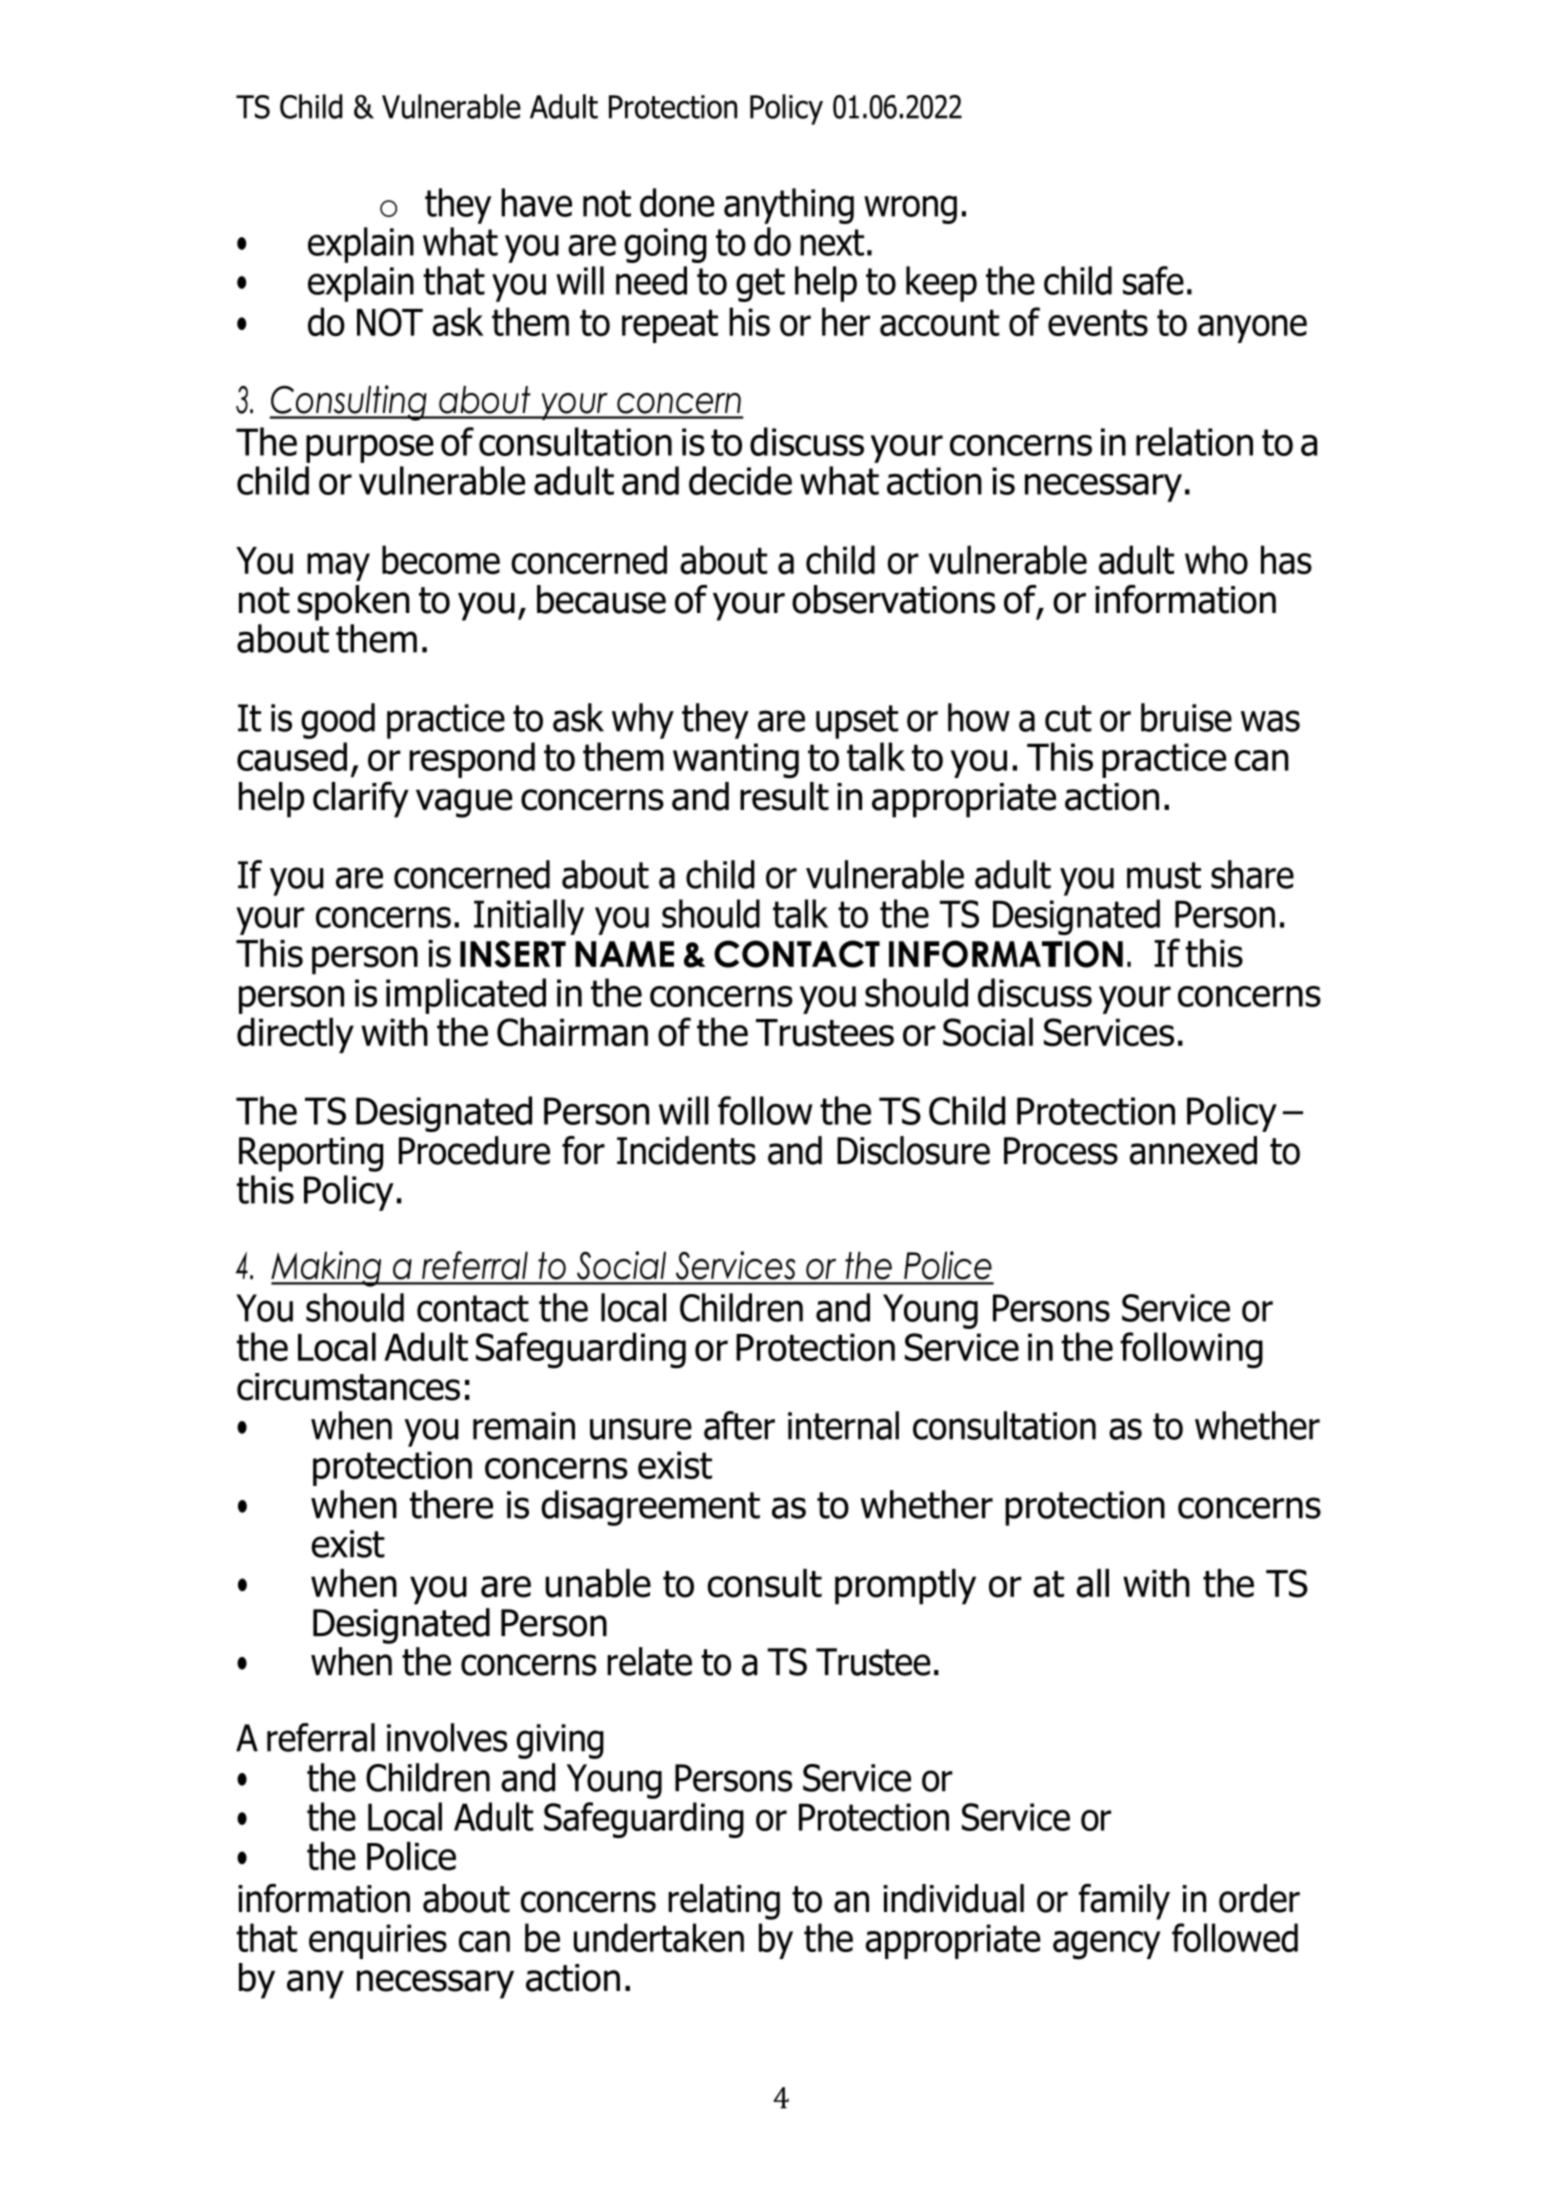  What do you see at coordinates (1164, 875) in the document?
I see `must` at bounding box center [1164, 875].
